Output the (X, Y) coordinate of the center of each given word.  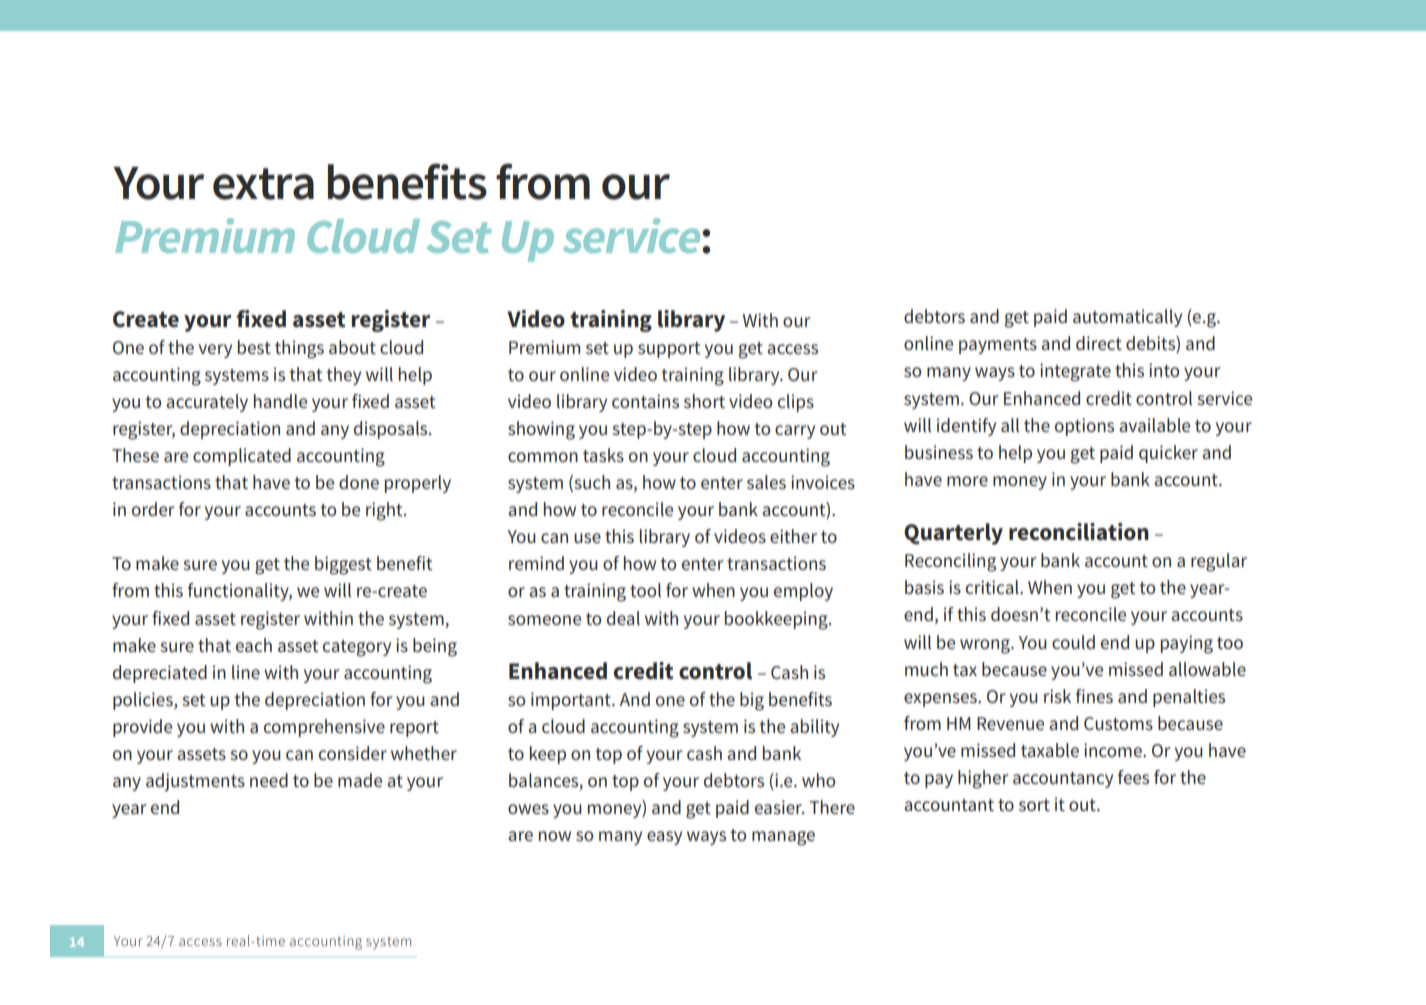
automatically (1127, 318)
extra (263, 184)
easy (664, 838)
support (669, 350)
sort (1034, 805)
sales (766, 482)
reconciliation (1079, 532)
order (153, 509)
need (269, 780)
